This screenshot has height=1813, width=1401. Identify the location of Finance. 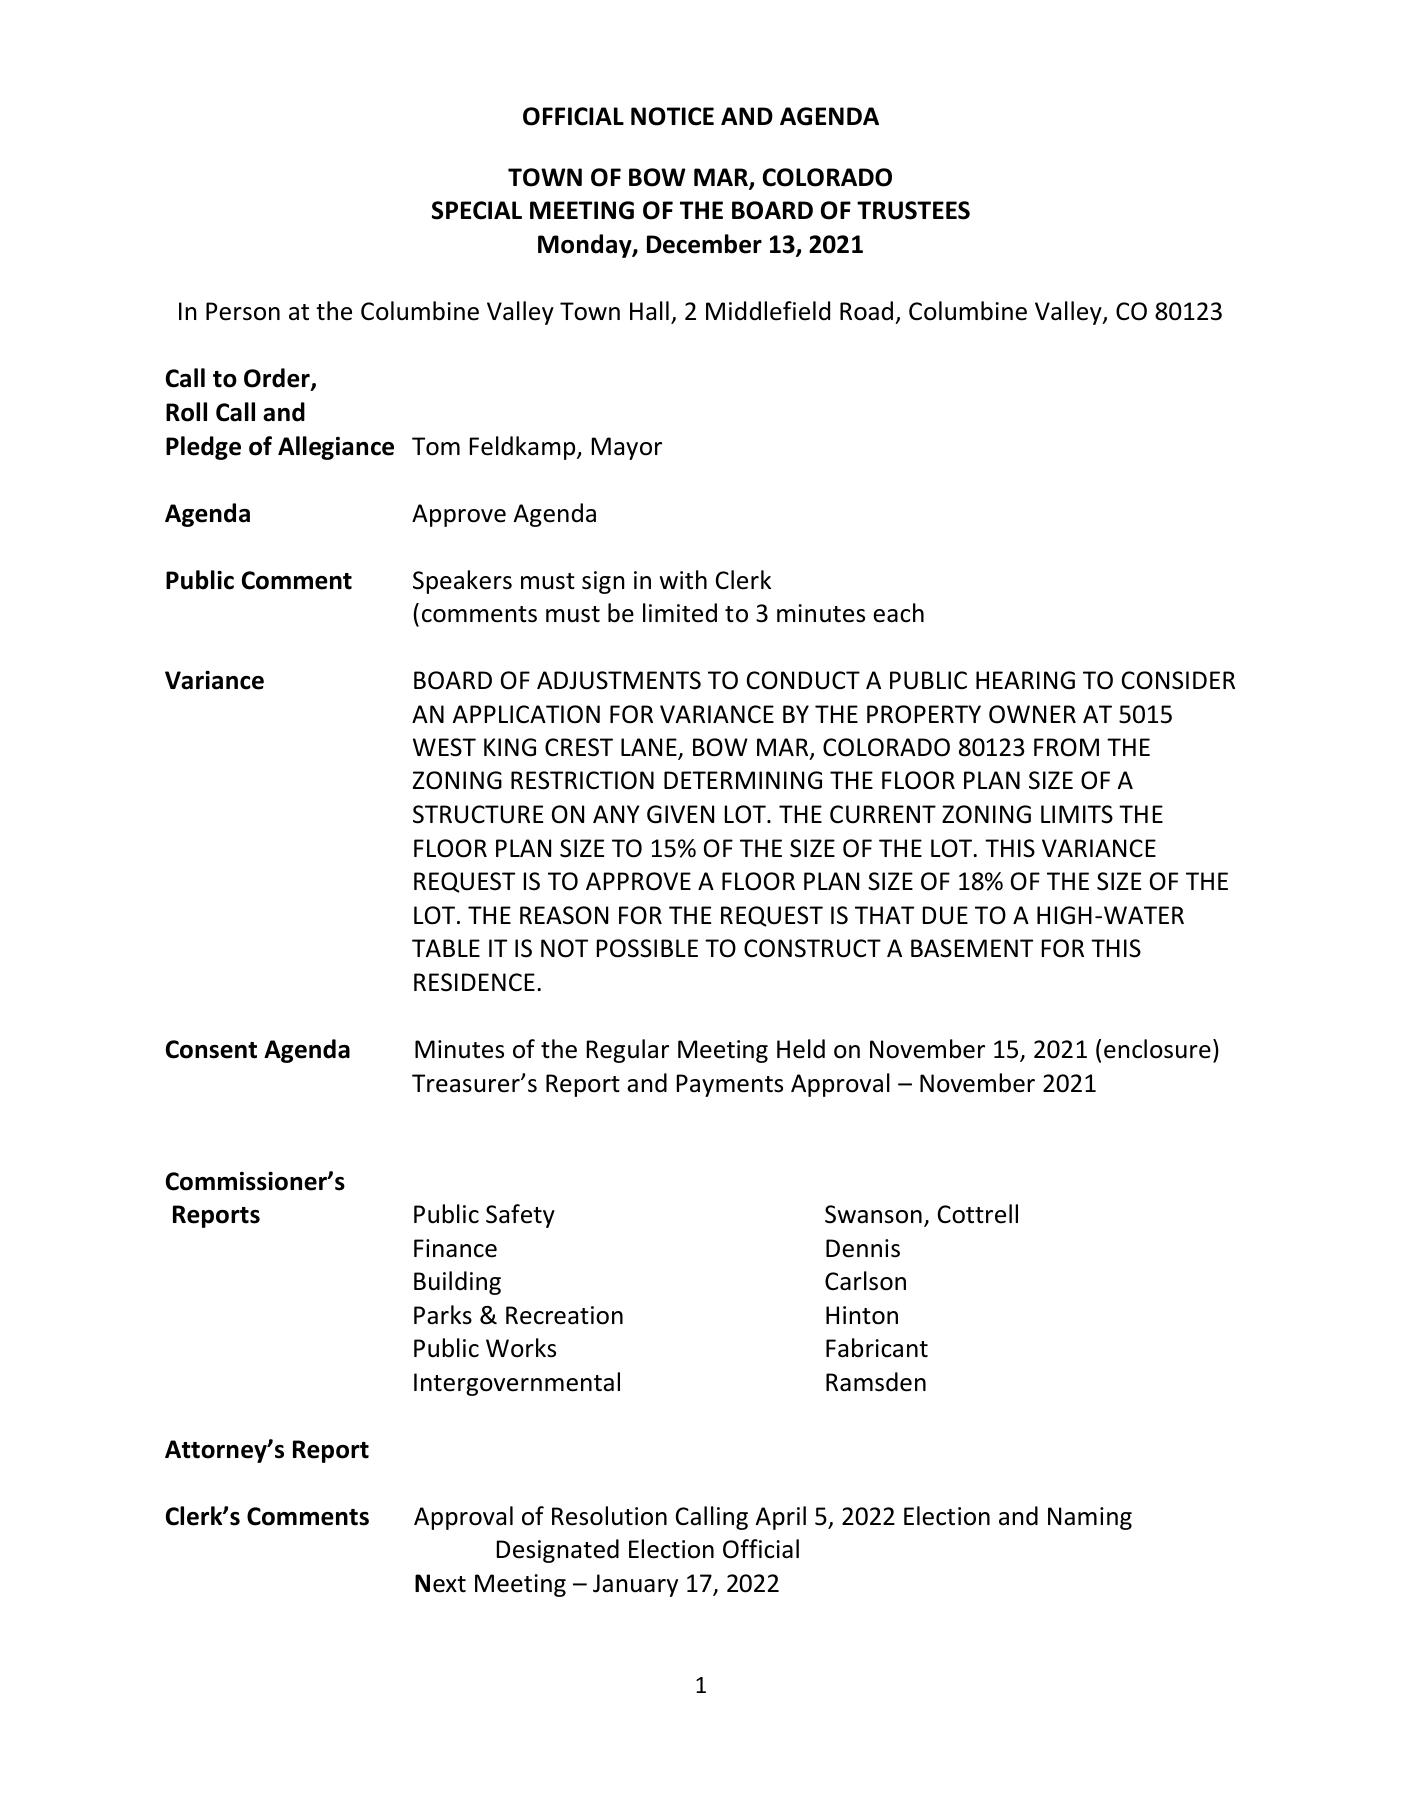
(455, 1248).
